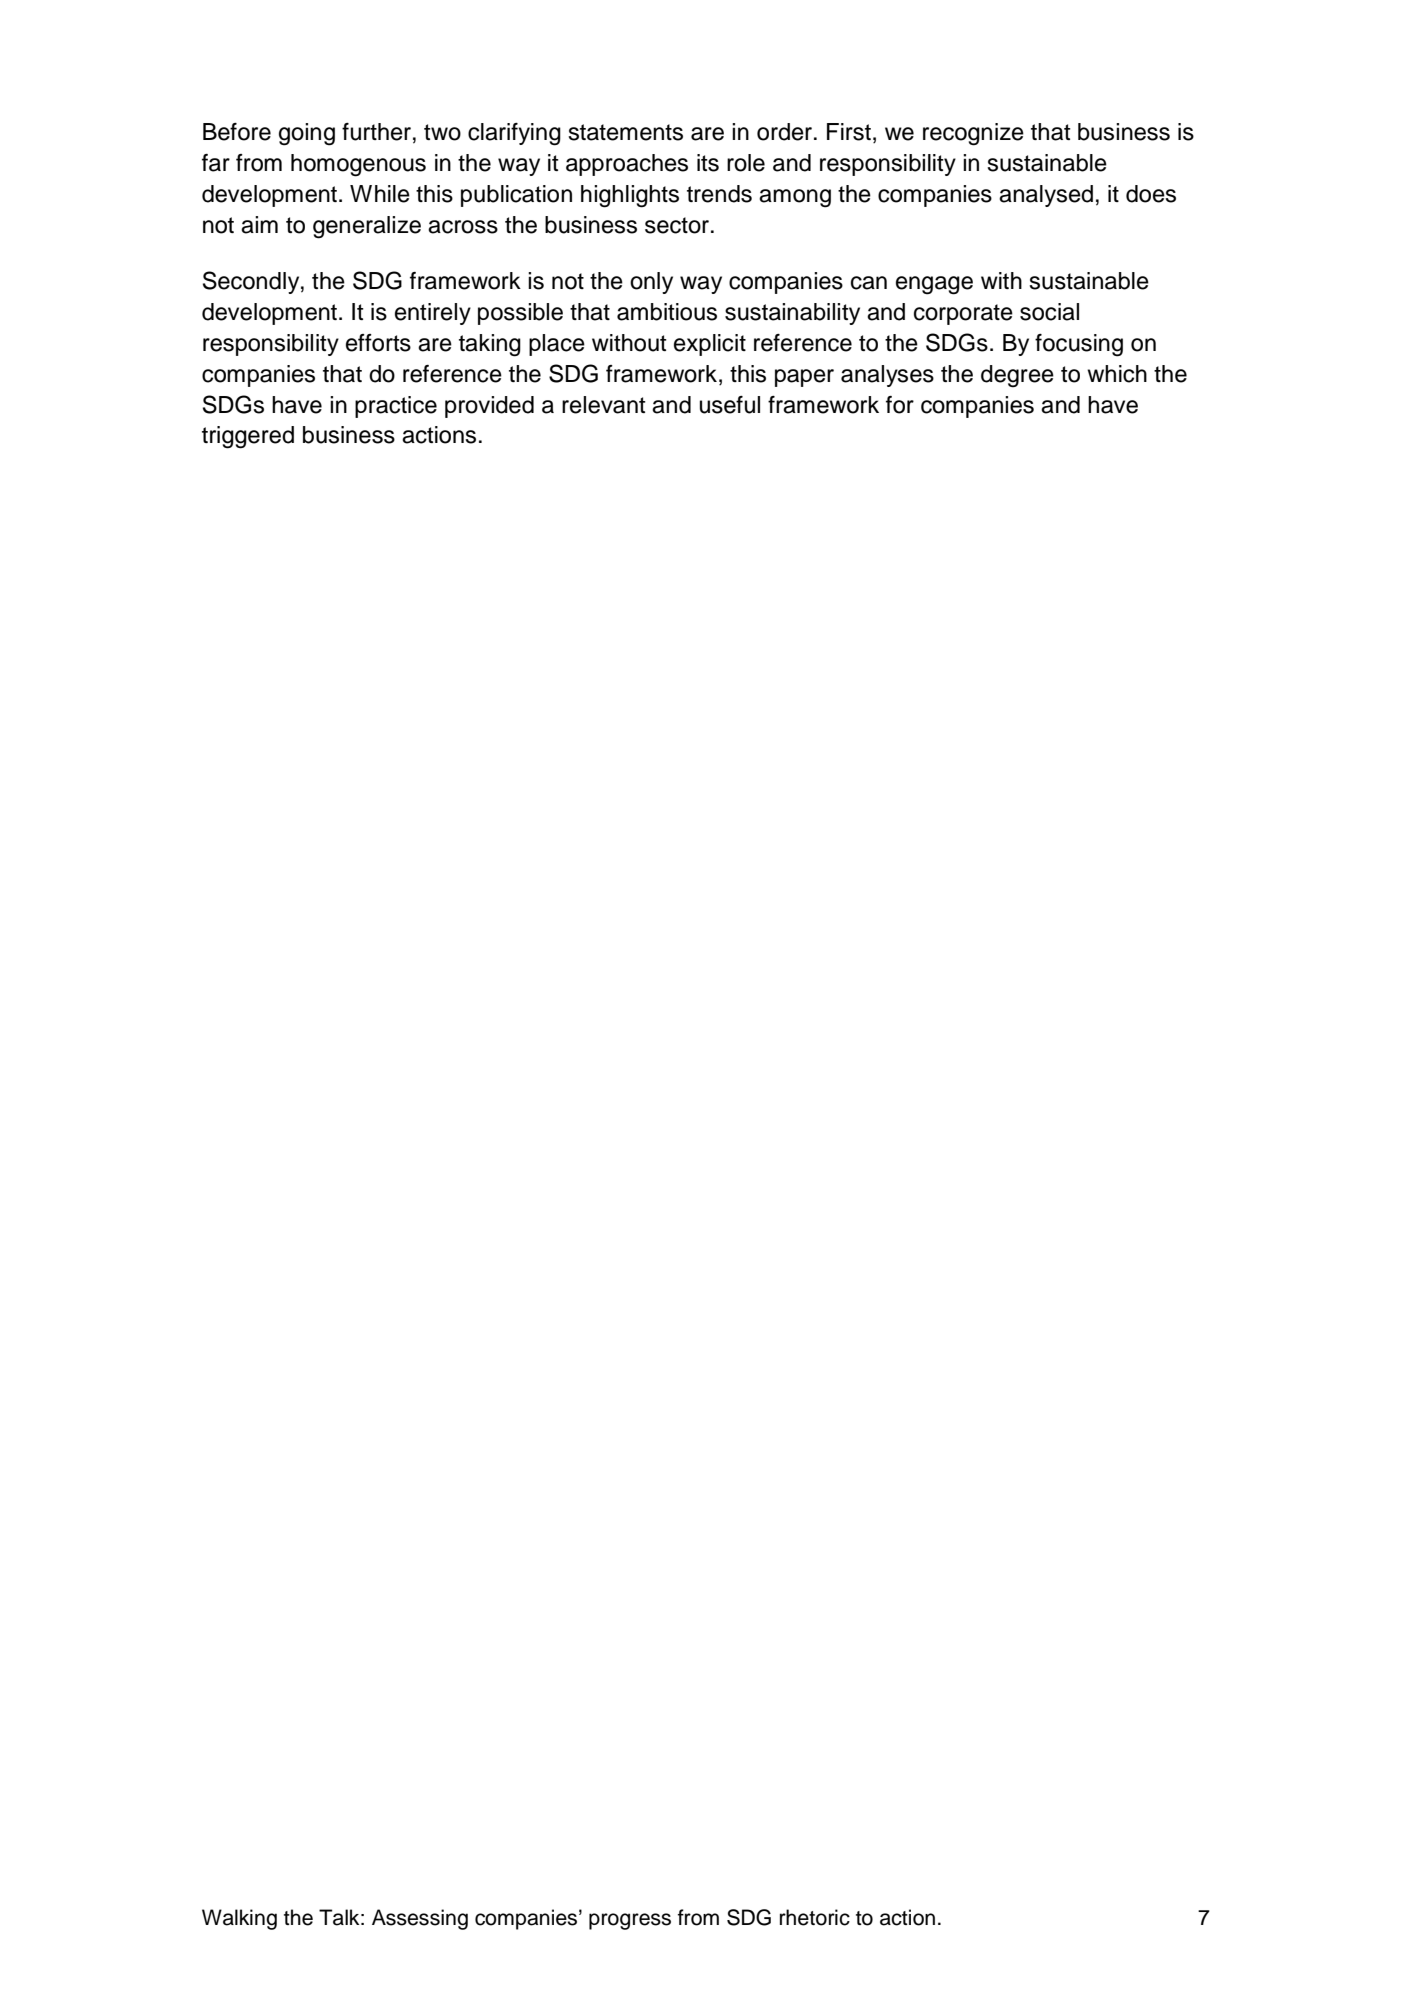  What do you see at coordinates (730, 405) in the screenshot?
I see `useful` at bounding box center [730, 405].
